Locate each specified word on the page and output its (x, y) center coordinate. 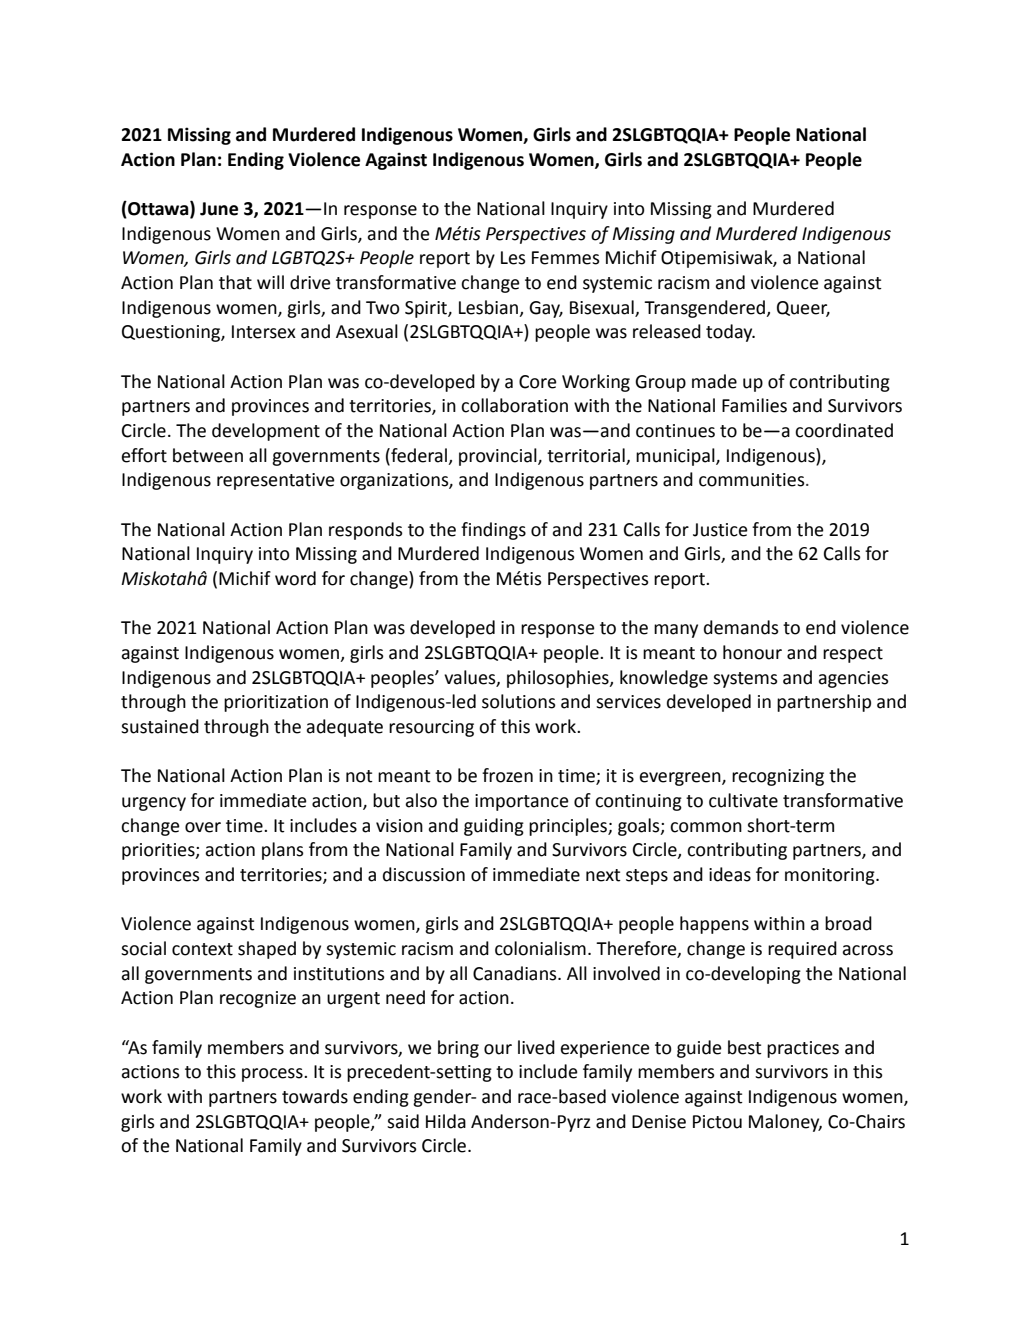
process (273, 1075)
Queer (803, 309)
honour (752, 652)
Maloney (785, 1123)
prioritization (276, 703)
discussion (424, 874)
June (219, 209)
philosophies (559, 679)
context (202, 949)
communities (753, 480)
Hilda (446, 1121)
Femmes (566, 258)
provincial (499, 457)
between (208, 455)
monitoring (831, 876)
